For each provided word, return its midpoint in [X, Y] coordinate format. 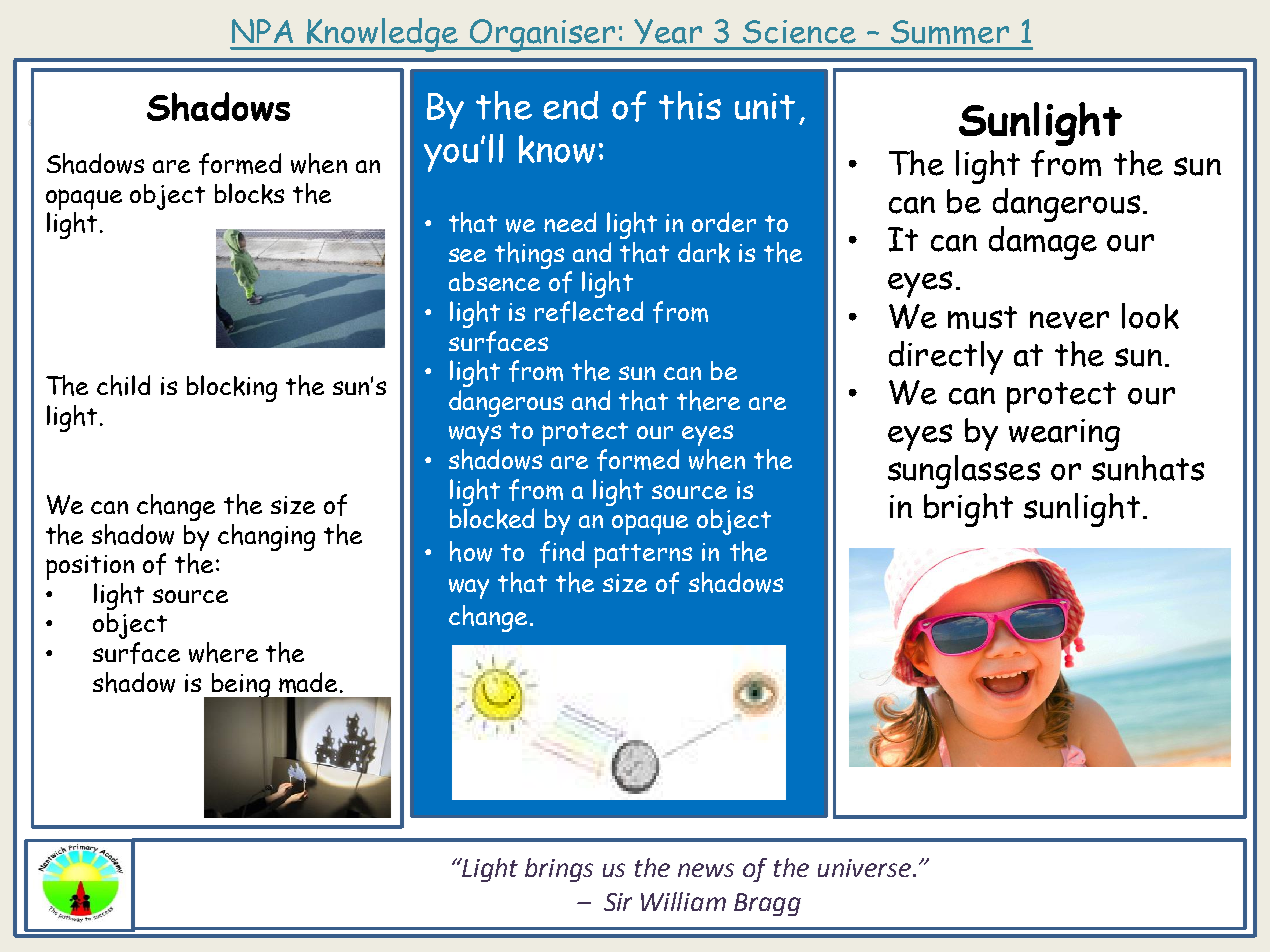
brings [559, 870]
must [982, 317]
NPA [262, 31]
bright [968, 510]
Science [799, 32]
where [223, 652]
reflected [589, 312]
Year [668, 31]
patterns [643, 556]
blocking [232, 388]
